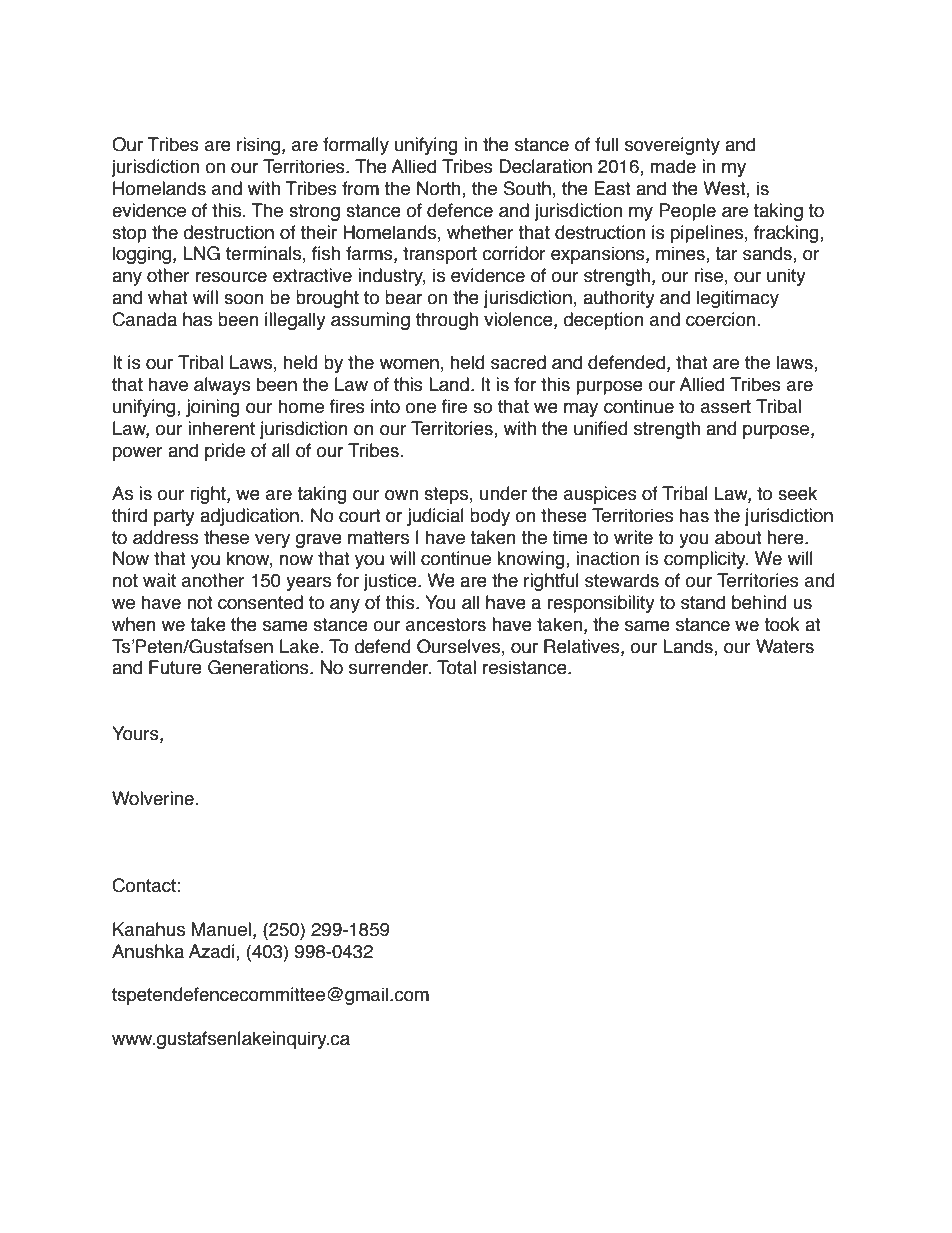 The height and width of the screenshot is (1233, 952). What do you see at coordinates (225, 452) in the screenshot?
I see `pride` at bounding box center [225, 452].
